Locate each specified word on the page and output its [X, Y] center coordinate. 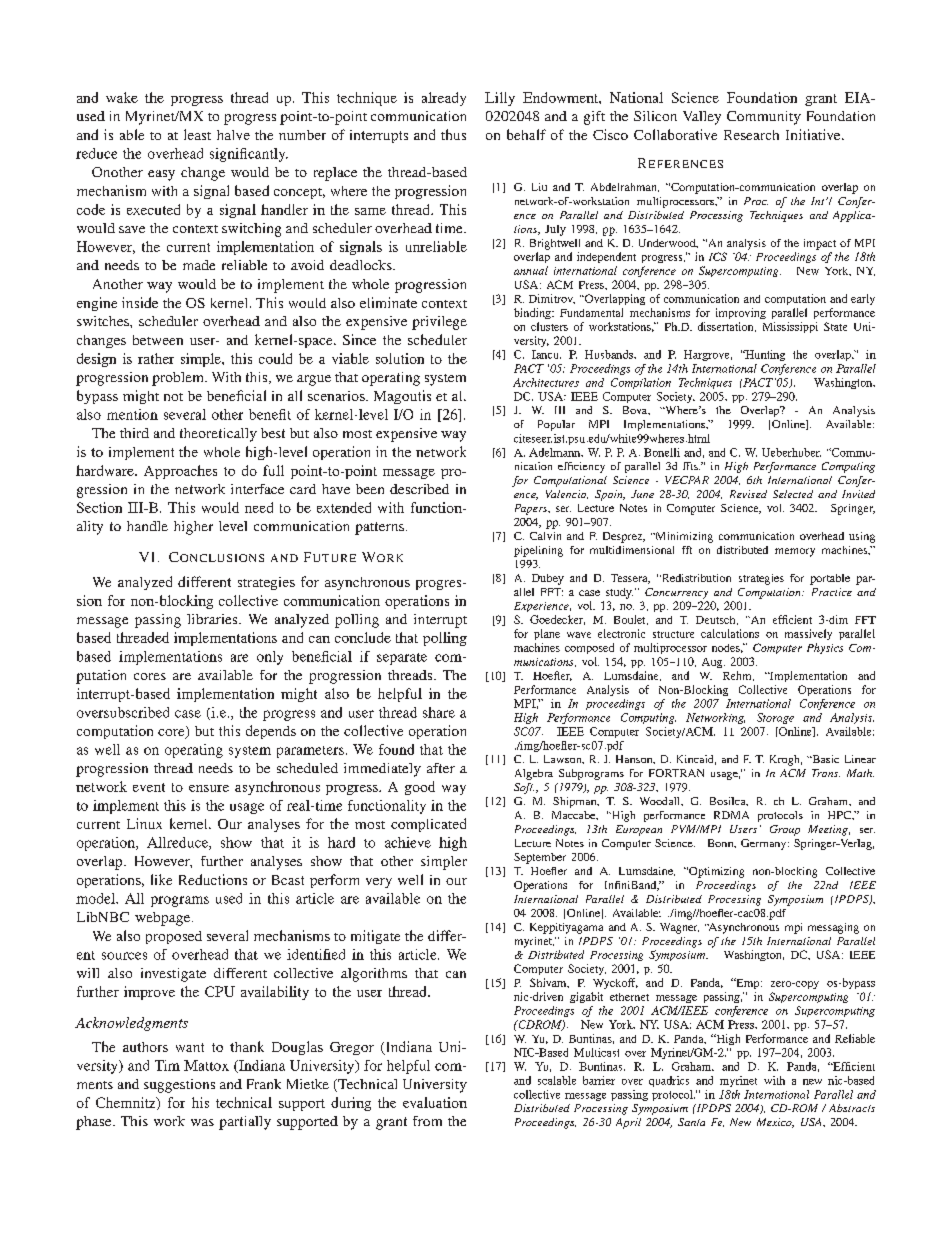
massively [808, 634]
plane [547, 634]
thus [453, 134]
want [190, 1047]
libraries [213, 619]
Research [751, 135]
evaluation [435, 1102]
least [197, 134]
